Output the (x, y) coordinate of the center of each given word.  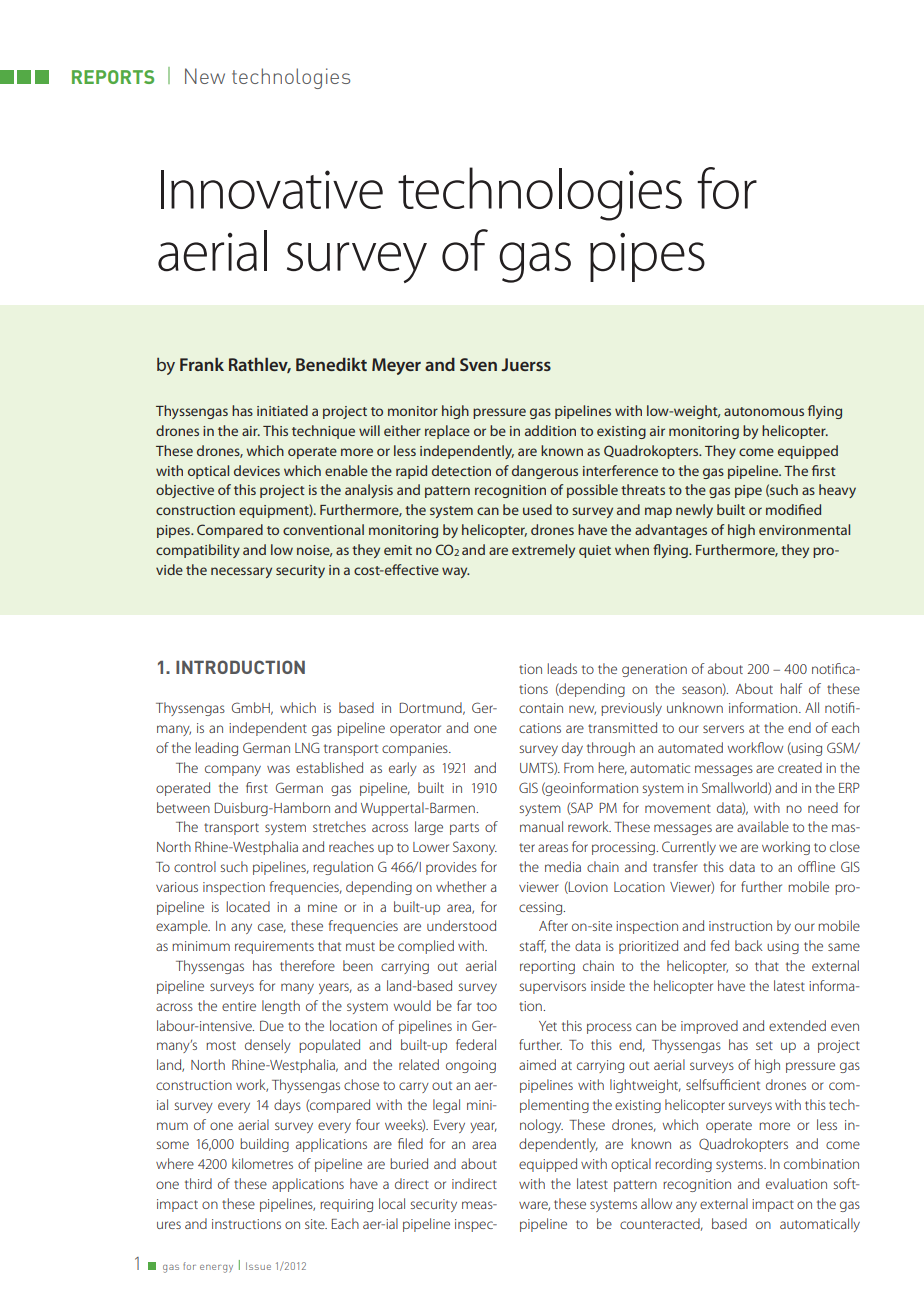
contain (541, 708)
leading (216, 749)
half (791, 688)
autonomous (764, 411)
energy (216, 1269)
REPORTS (113, 77)
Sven (478, 364)
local (392, 1203)
